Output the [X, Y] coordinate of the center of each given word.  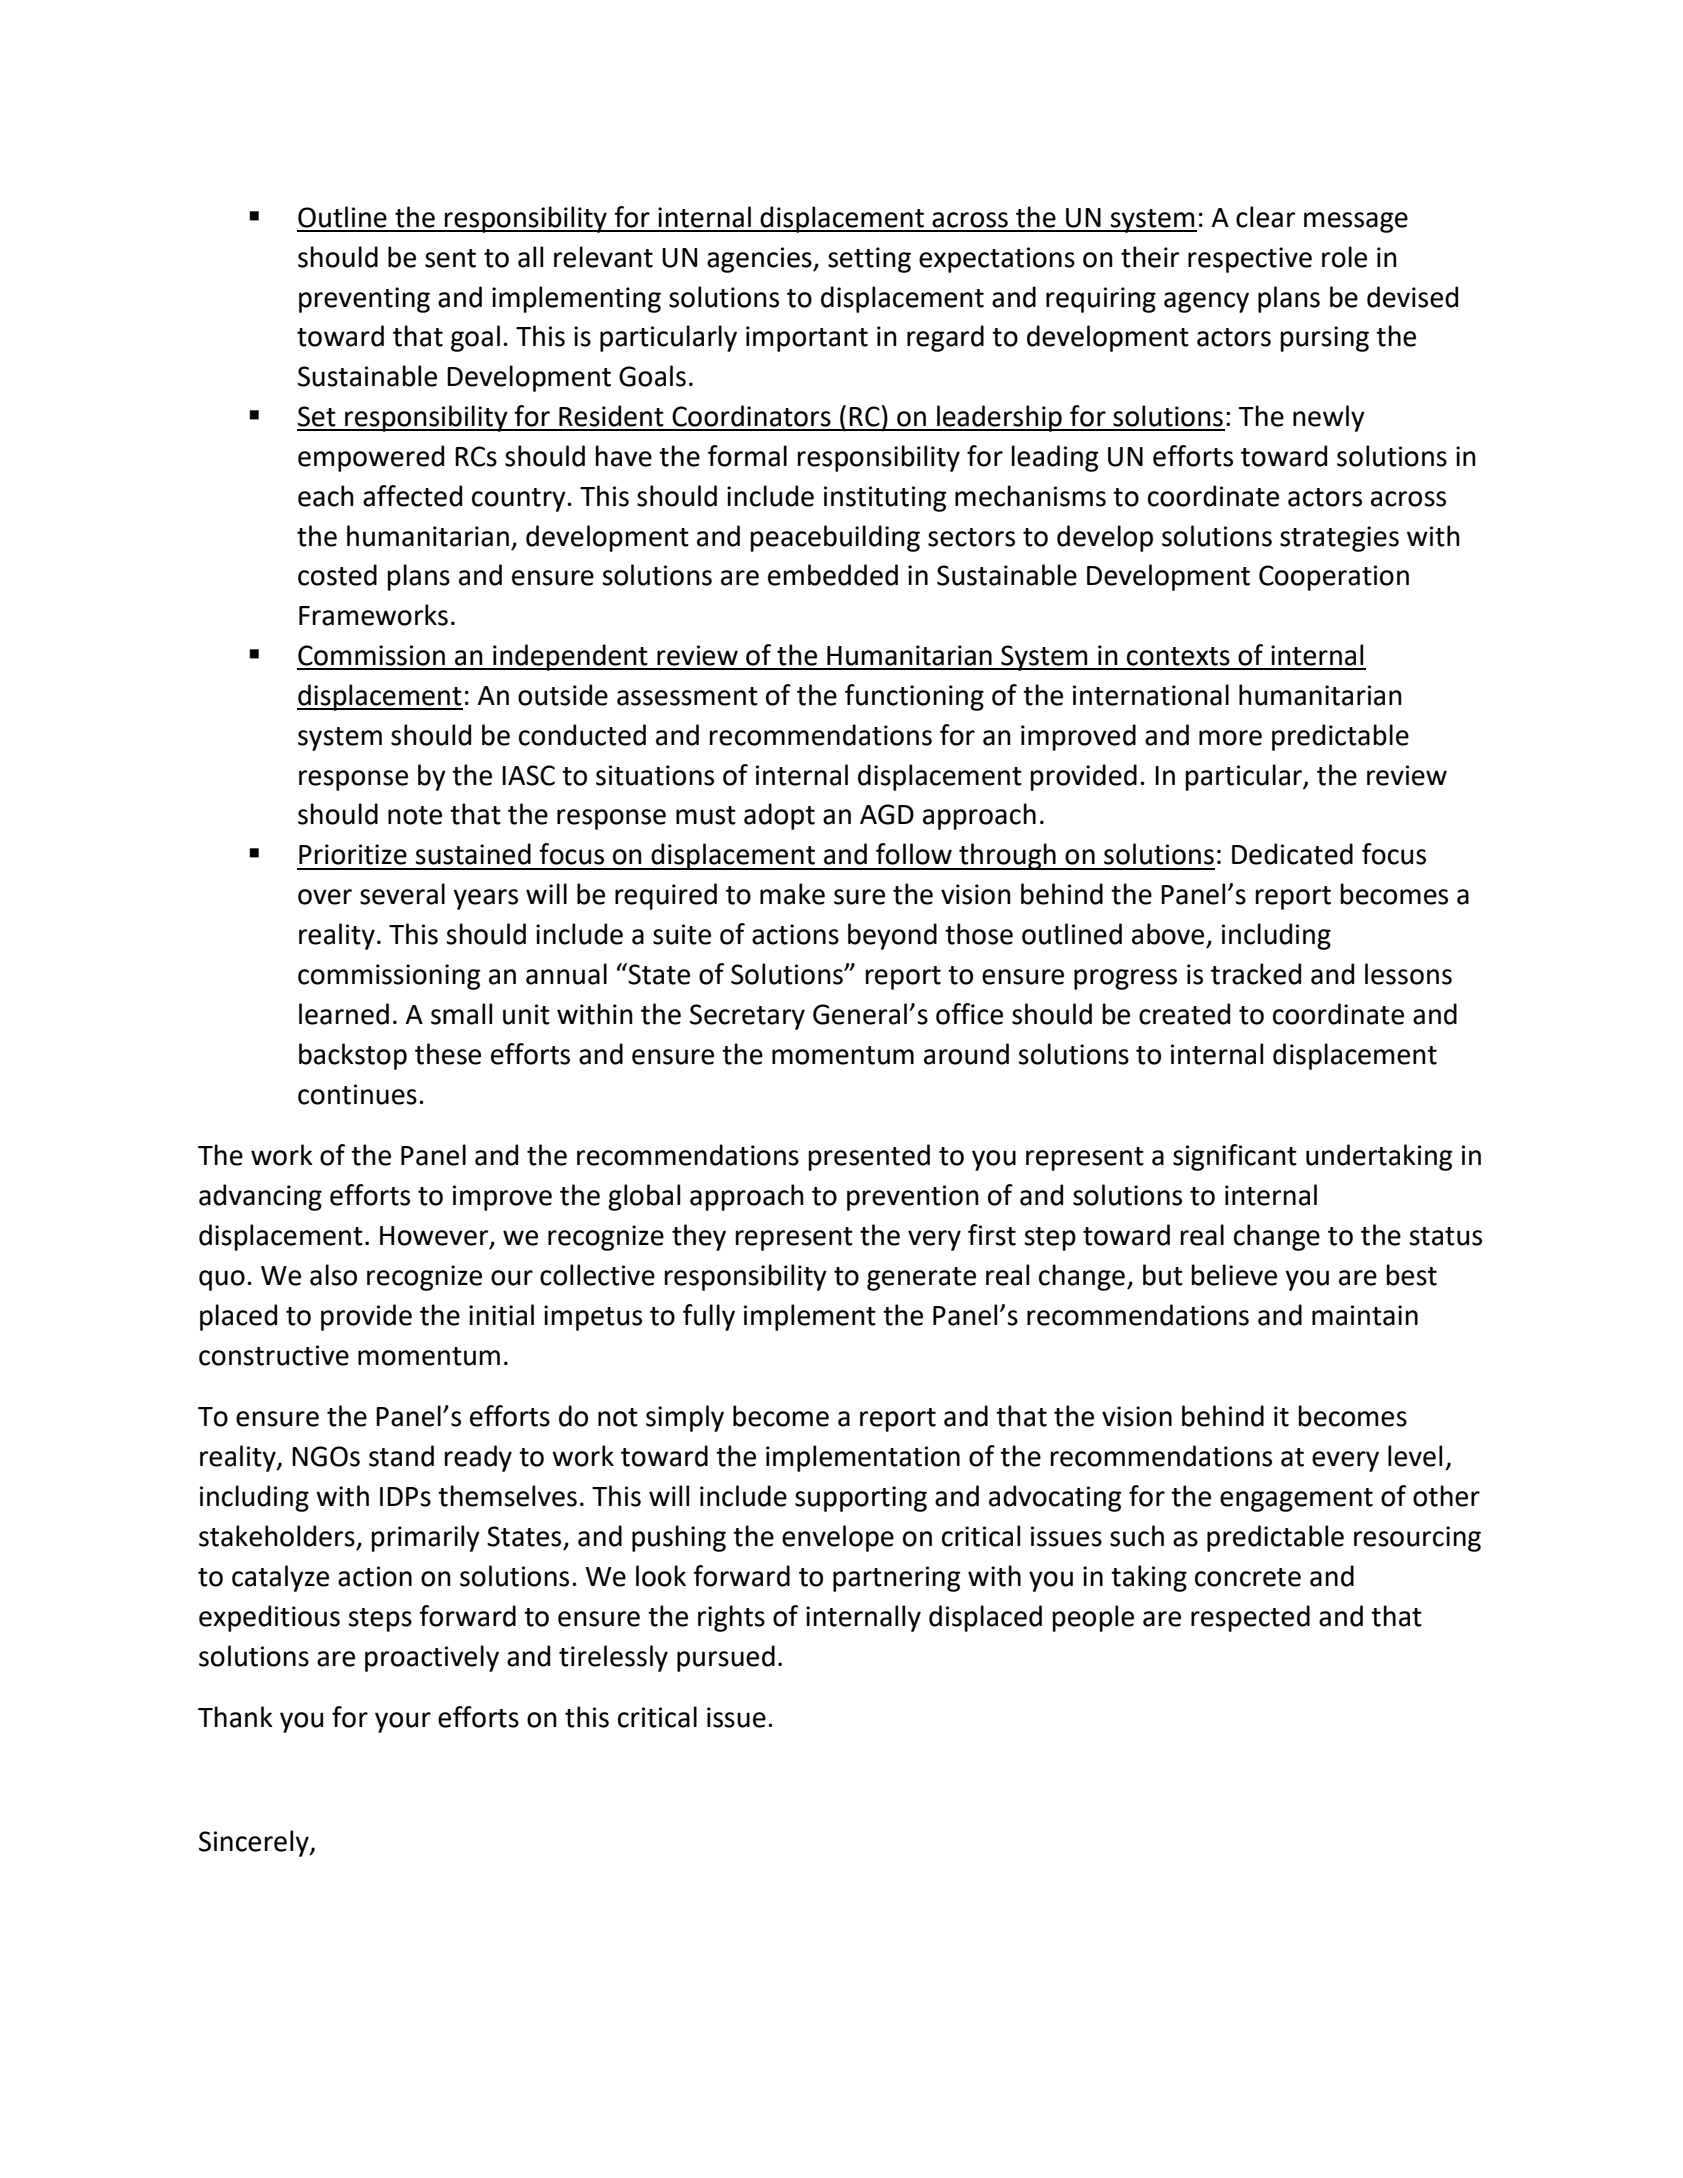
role [1344, 257]
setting [869, 260]
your [403, 1722]
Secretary [747, 1017]
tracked [1256, 974]
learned [344, 1014]
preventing [364, 300]
